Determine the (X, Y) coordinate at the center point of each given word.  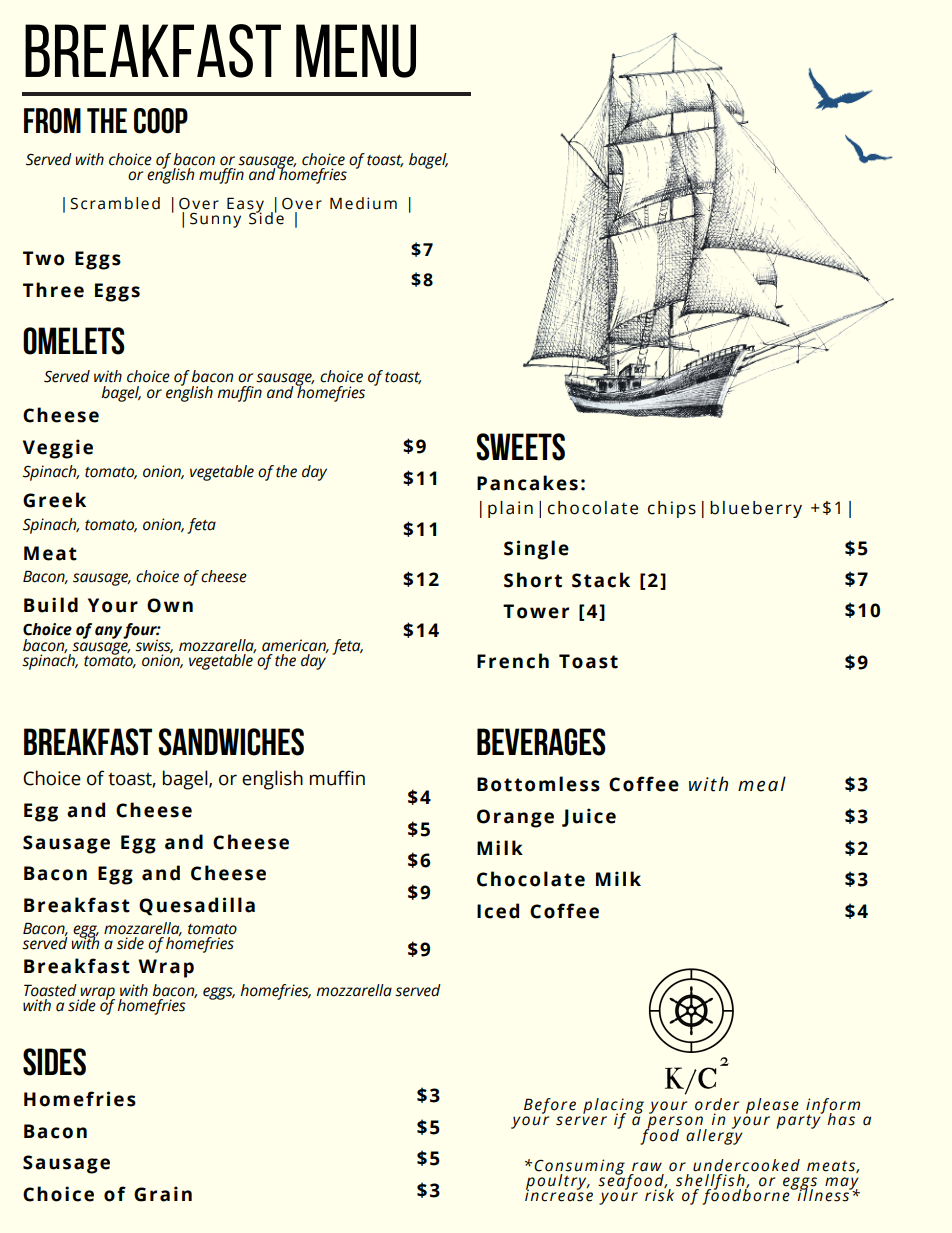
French (513, 661)
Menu (356, 51)
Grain (163, 1194)
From (52, 121)
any (109, 632)
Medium (363, 203)
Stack (601, 580)
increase (559, 1194)
